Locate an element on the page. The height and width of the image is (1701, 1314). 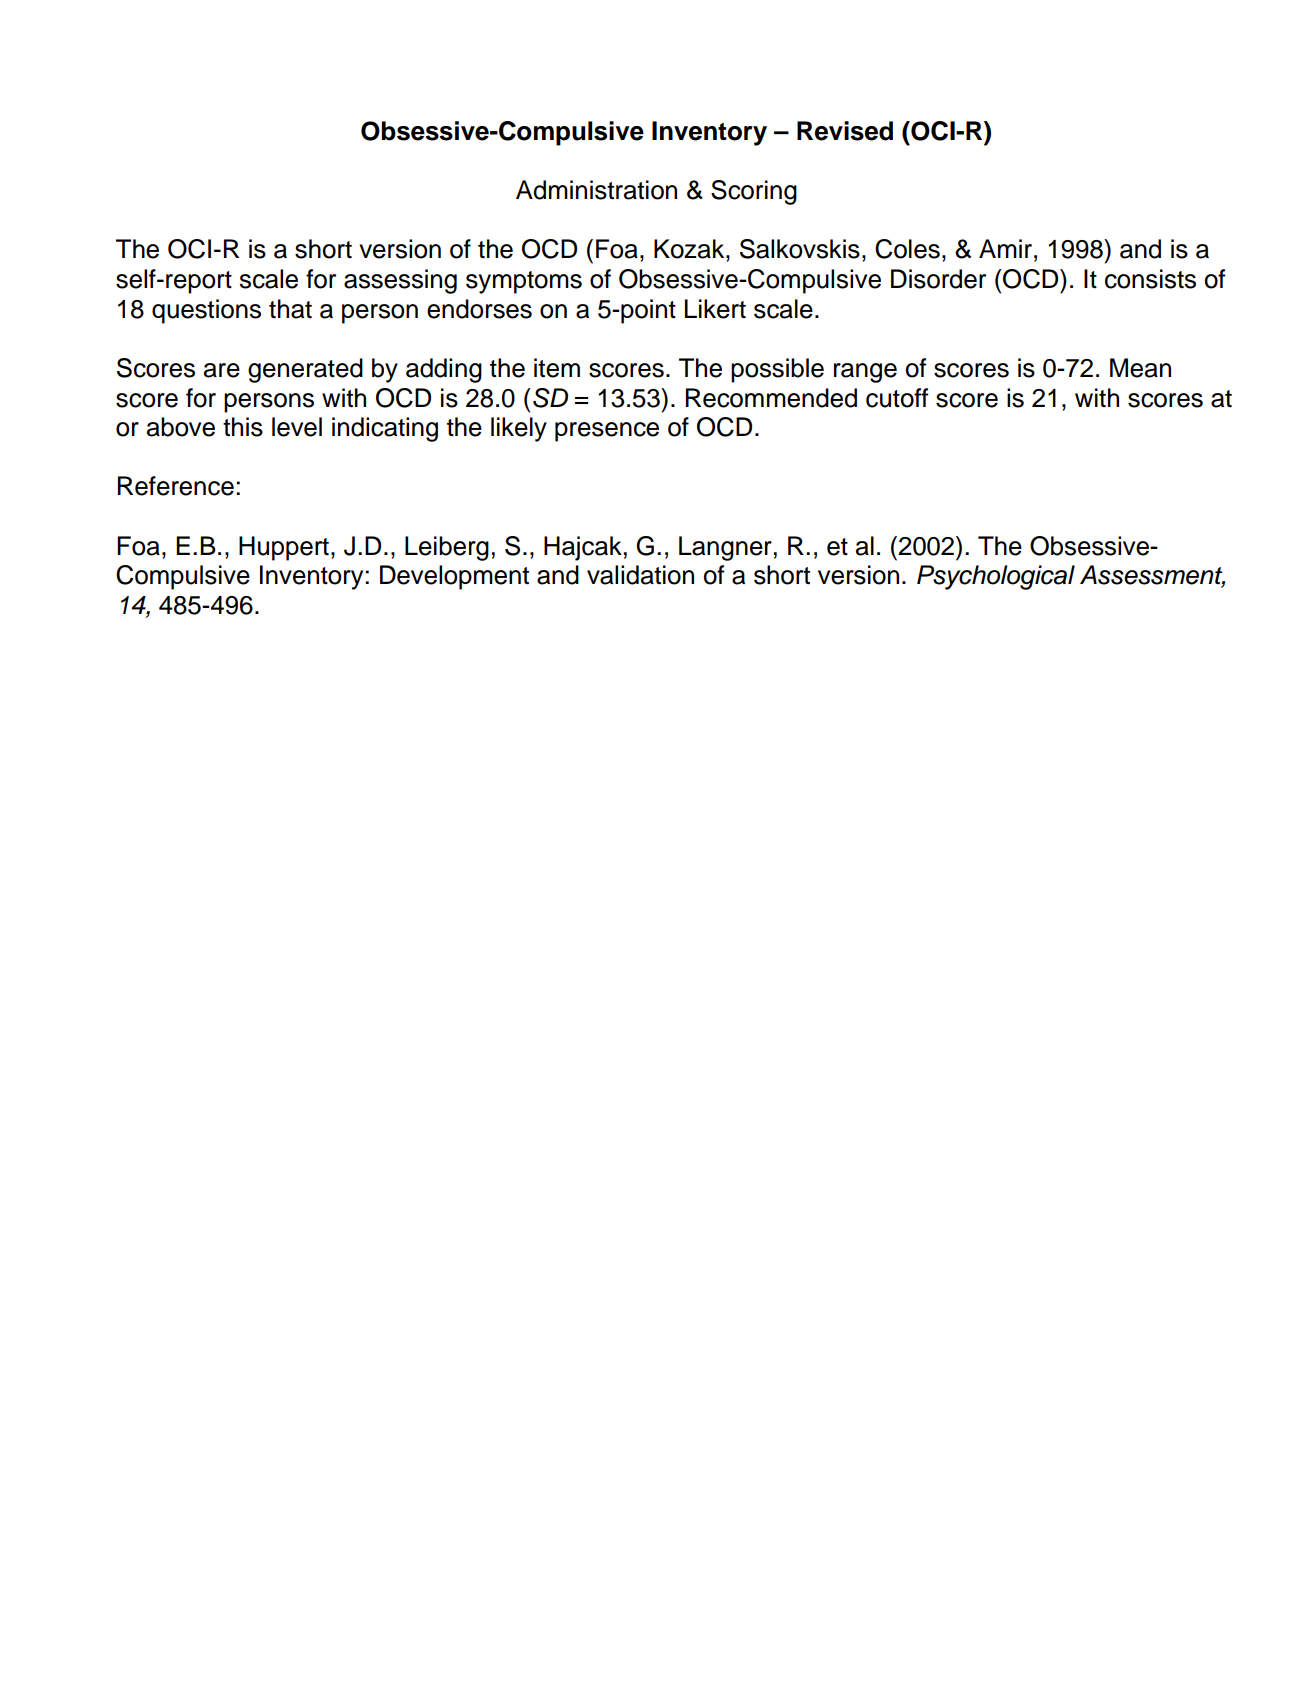
assessing is located at coordinates (400, 281).
